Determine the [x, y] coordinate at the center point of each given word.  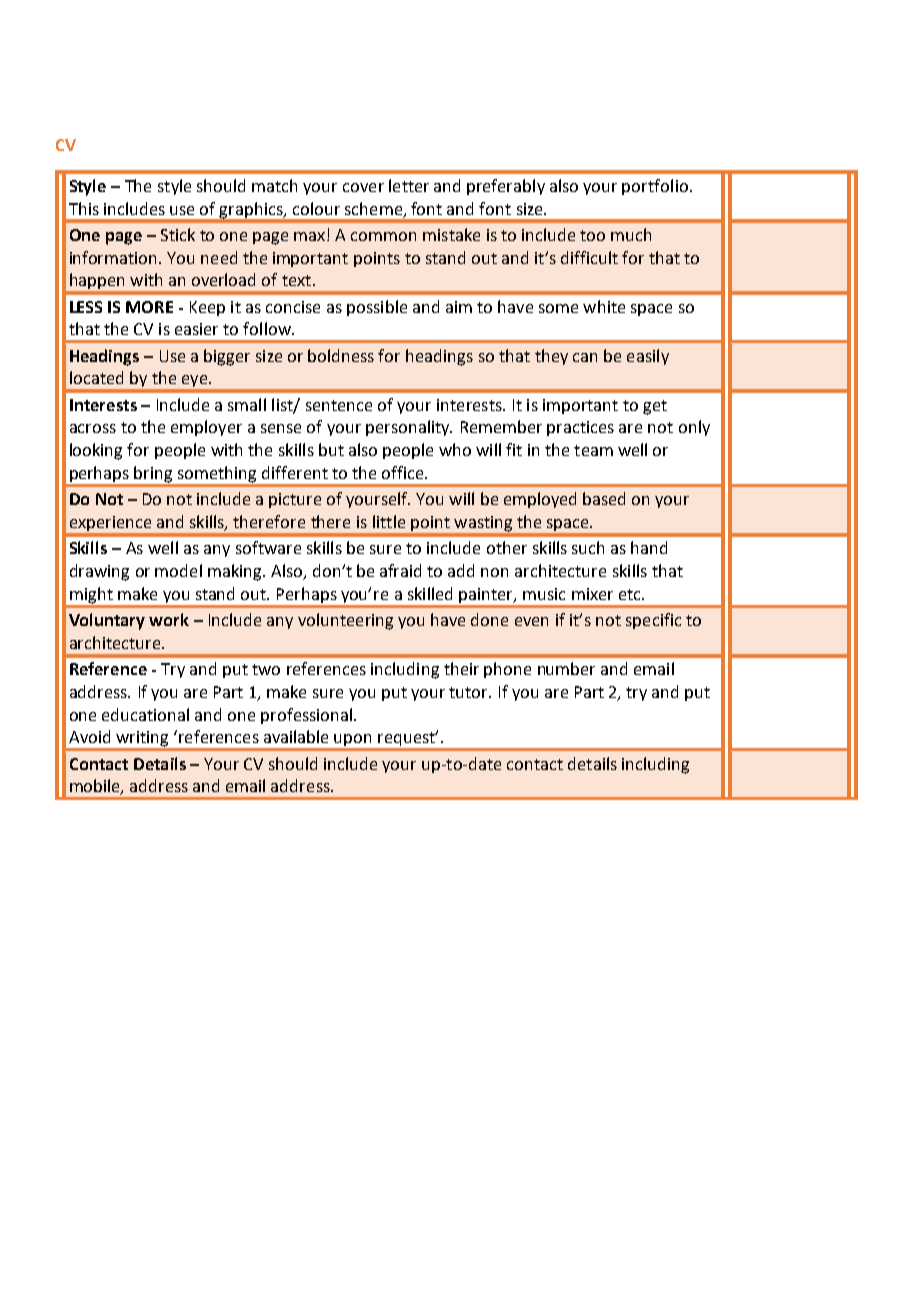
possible [377, 308]
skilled [430, 593]
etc [631, 594]
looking [96, 451]
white [604, 306]
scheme [373, 208]
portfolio [655, 187]
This [84, 208]
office [404, 472]
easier [196, 329]
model [178, 570]
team [593, 450]
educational [145, 714]
